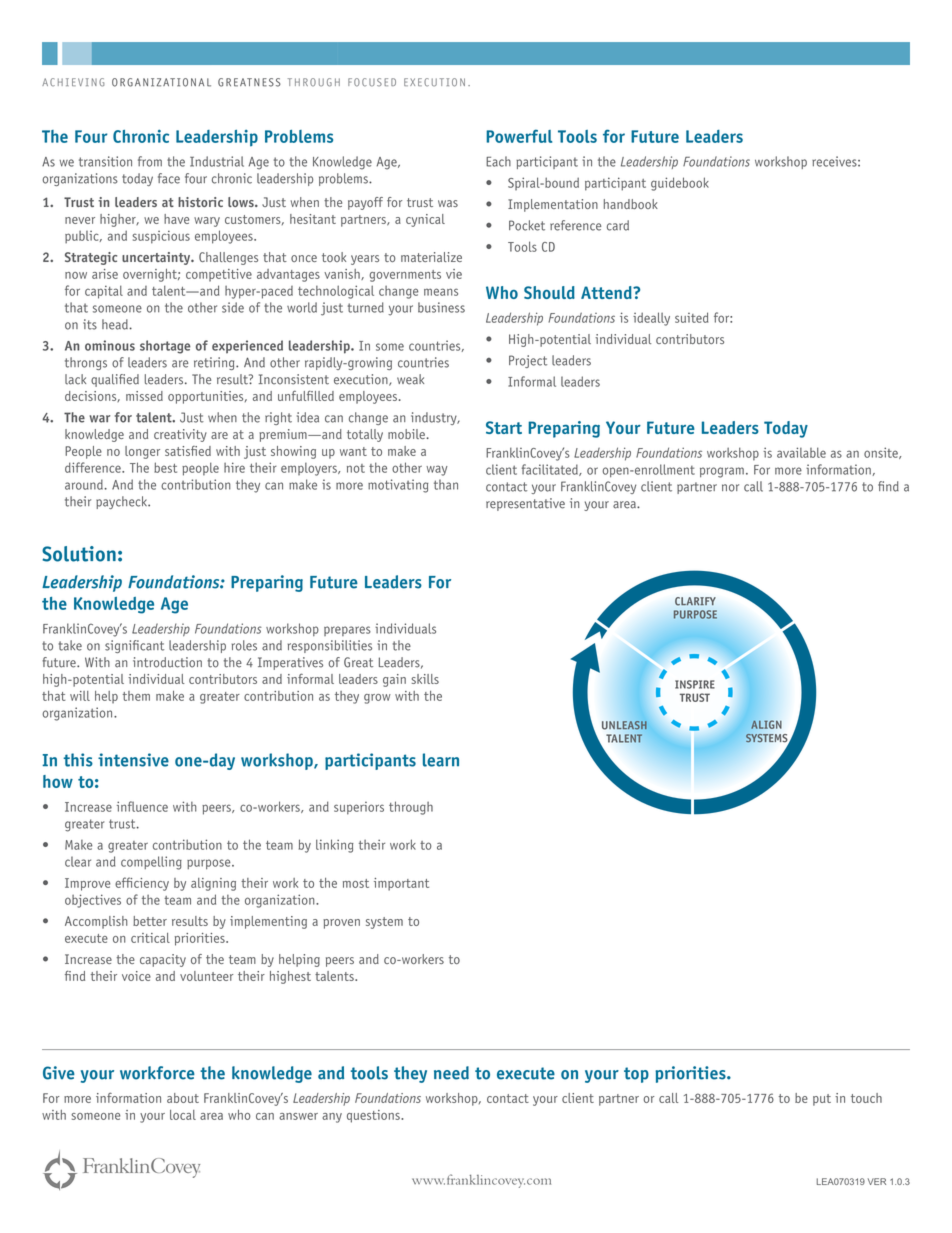 Image resolution: width=952 pixels, height=1233 pixels. I want to click on skills, so click(425, 679).
